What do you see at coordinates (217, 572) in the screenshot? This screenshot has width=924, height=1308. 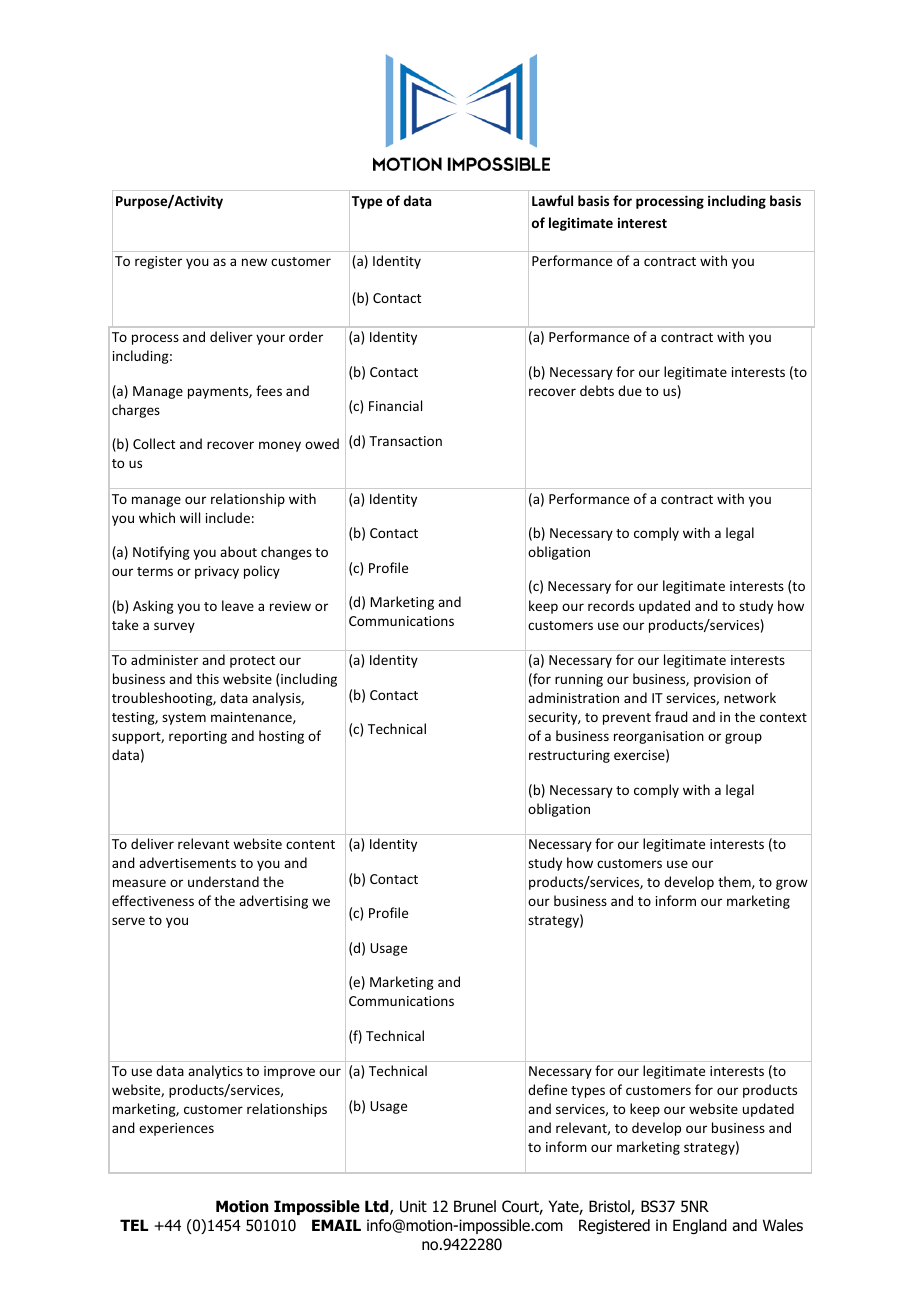 I see `privacy` at bounding box center [217, 572].
